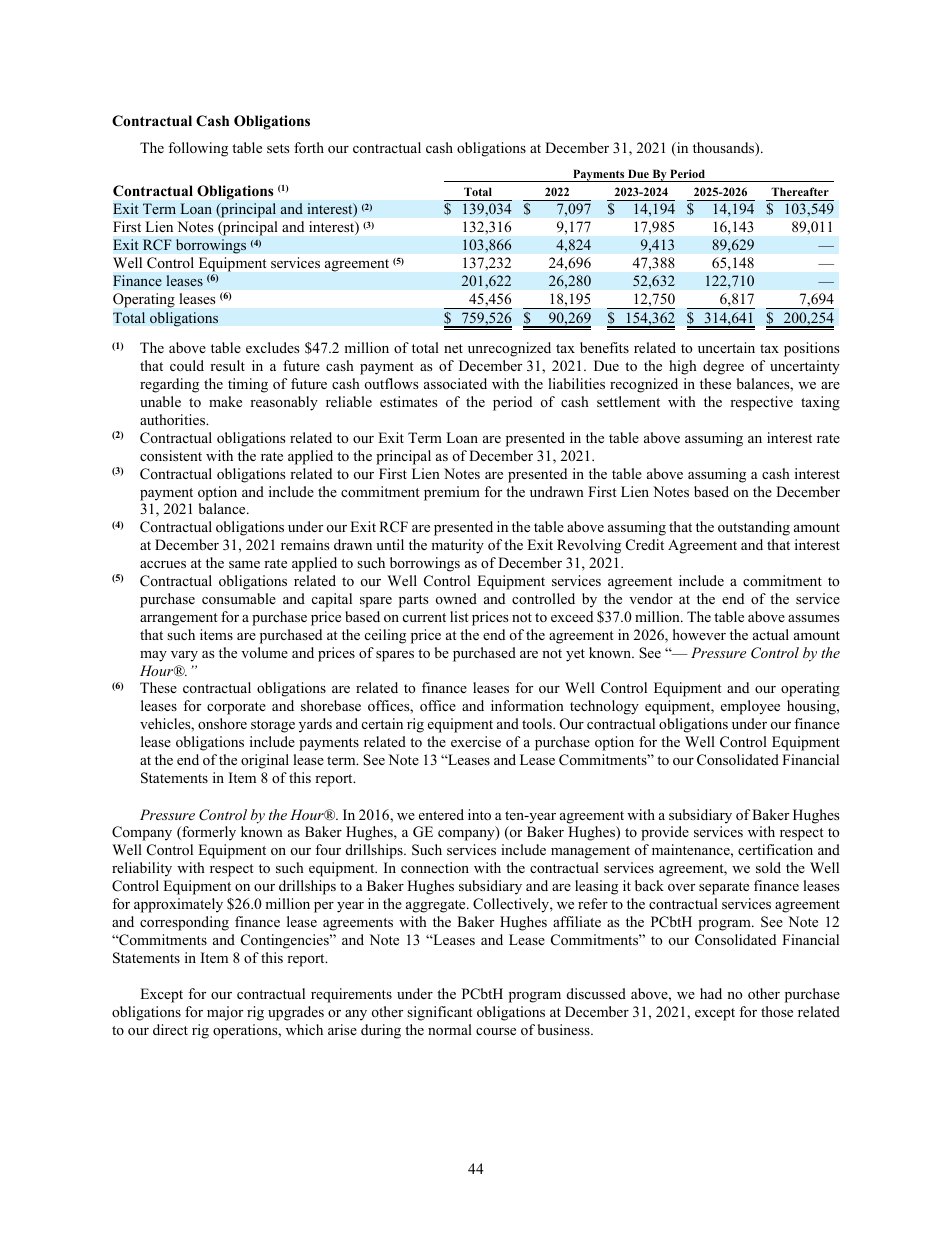 The width and height of the screenshot is (952, 1233). I want to click on onshore, so click(222, 723).
